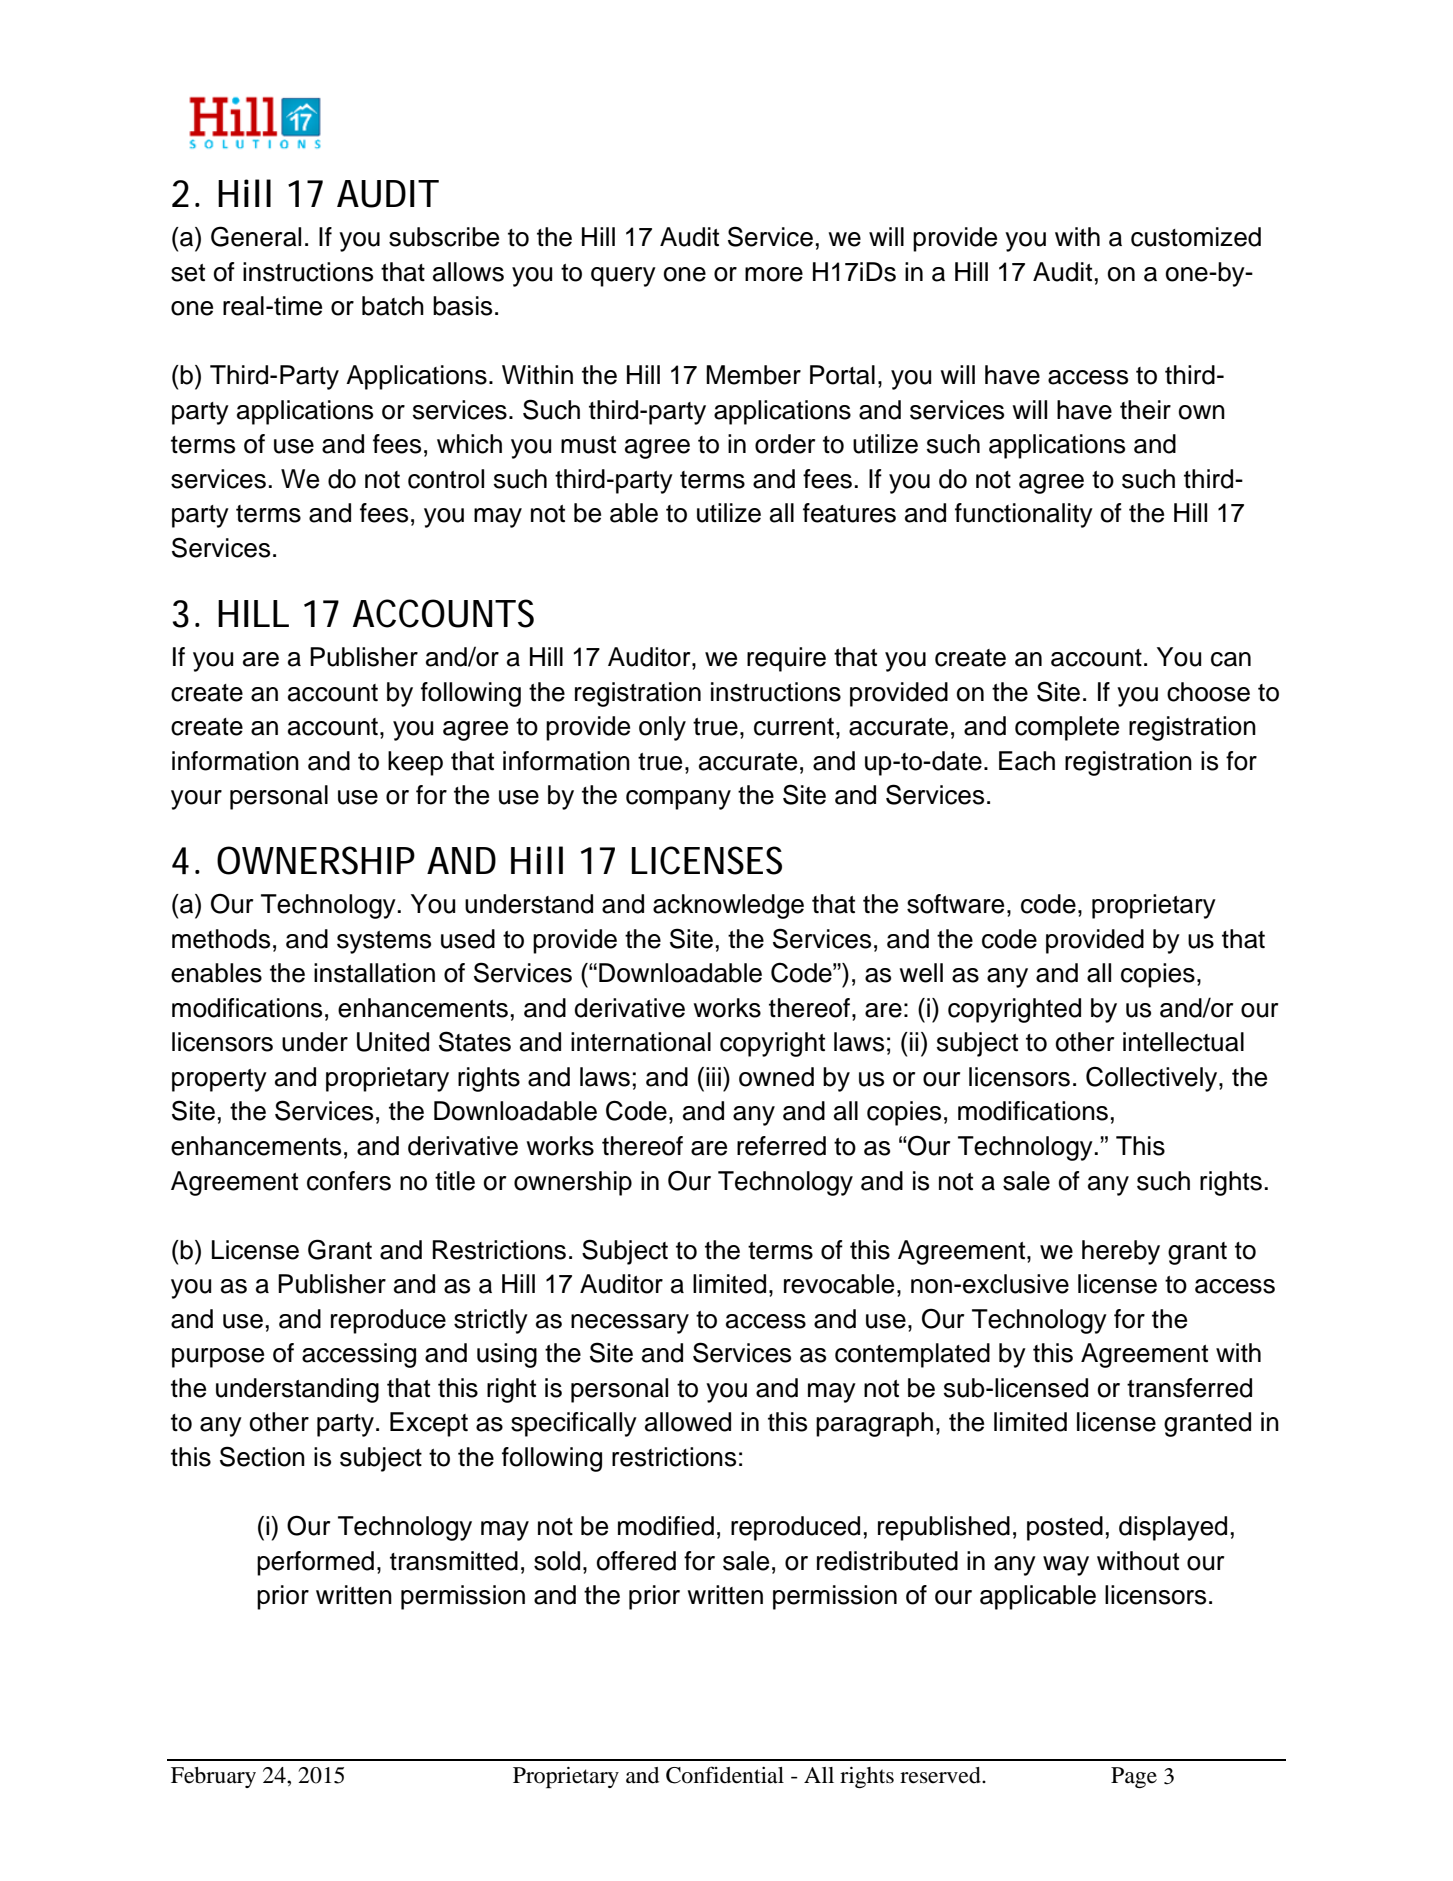 This screenshot has height=1881, width=1453. What do you see at coordinates (349, 1181) in the screenshot?
I see `confers` at bounding box center [349, 1181].
